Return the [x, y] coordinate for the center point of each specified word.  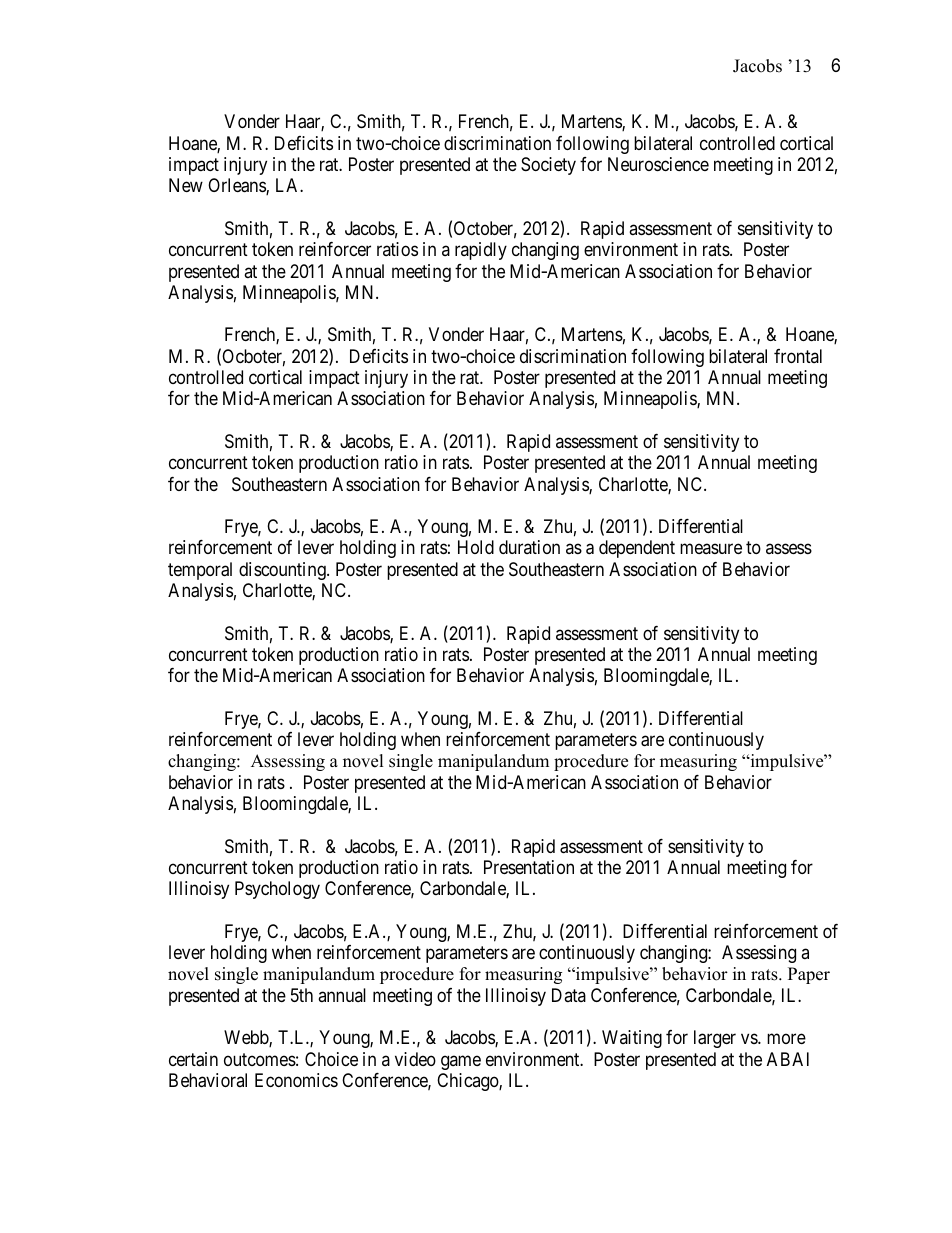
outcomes [260, 1059]
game [461, 1062]
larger [715, 1039]
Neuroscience [658, 164]
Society [548, 166]
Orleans [237, 186]
